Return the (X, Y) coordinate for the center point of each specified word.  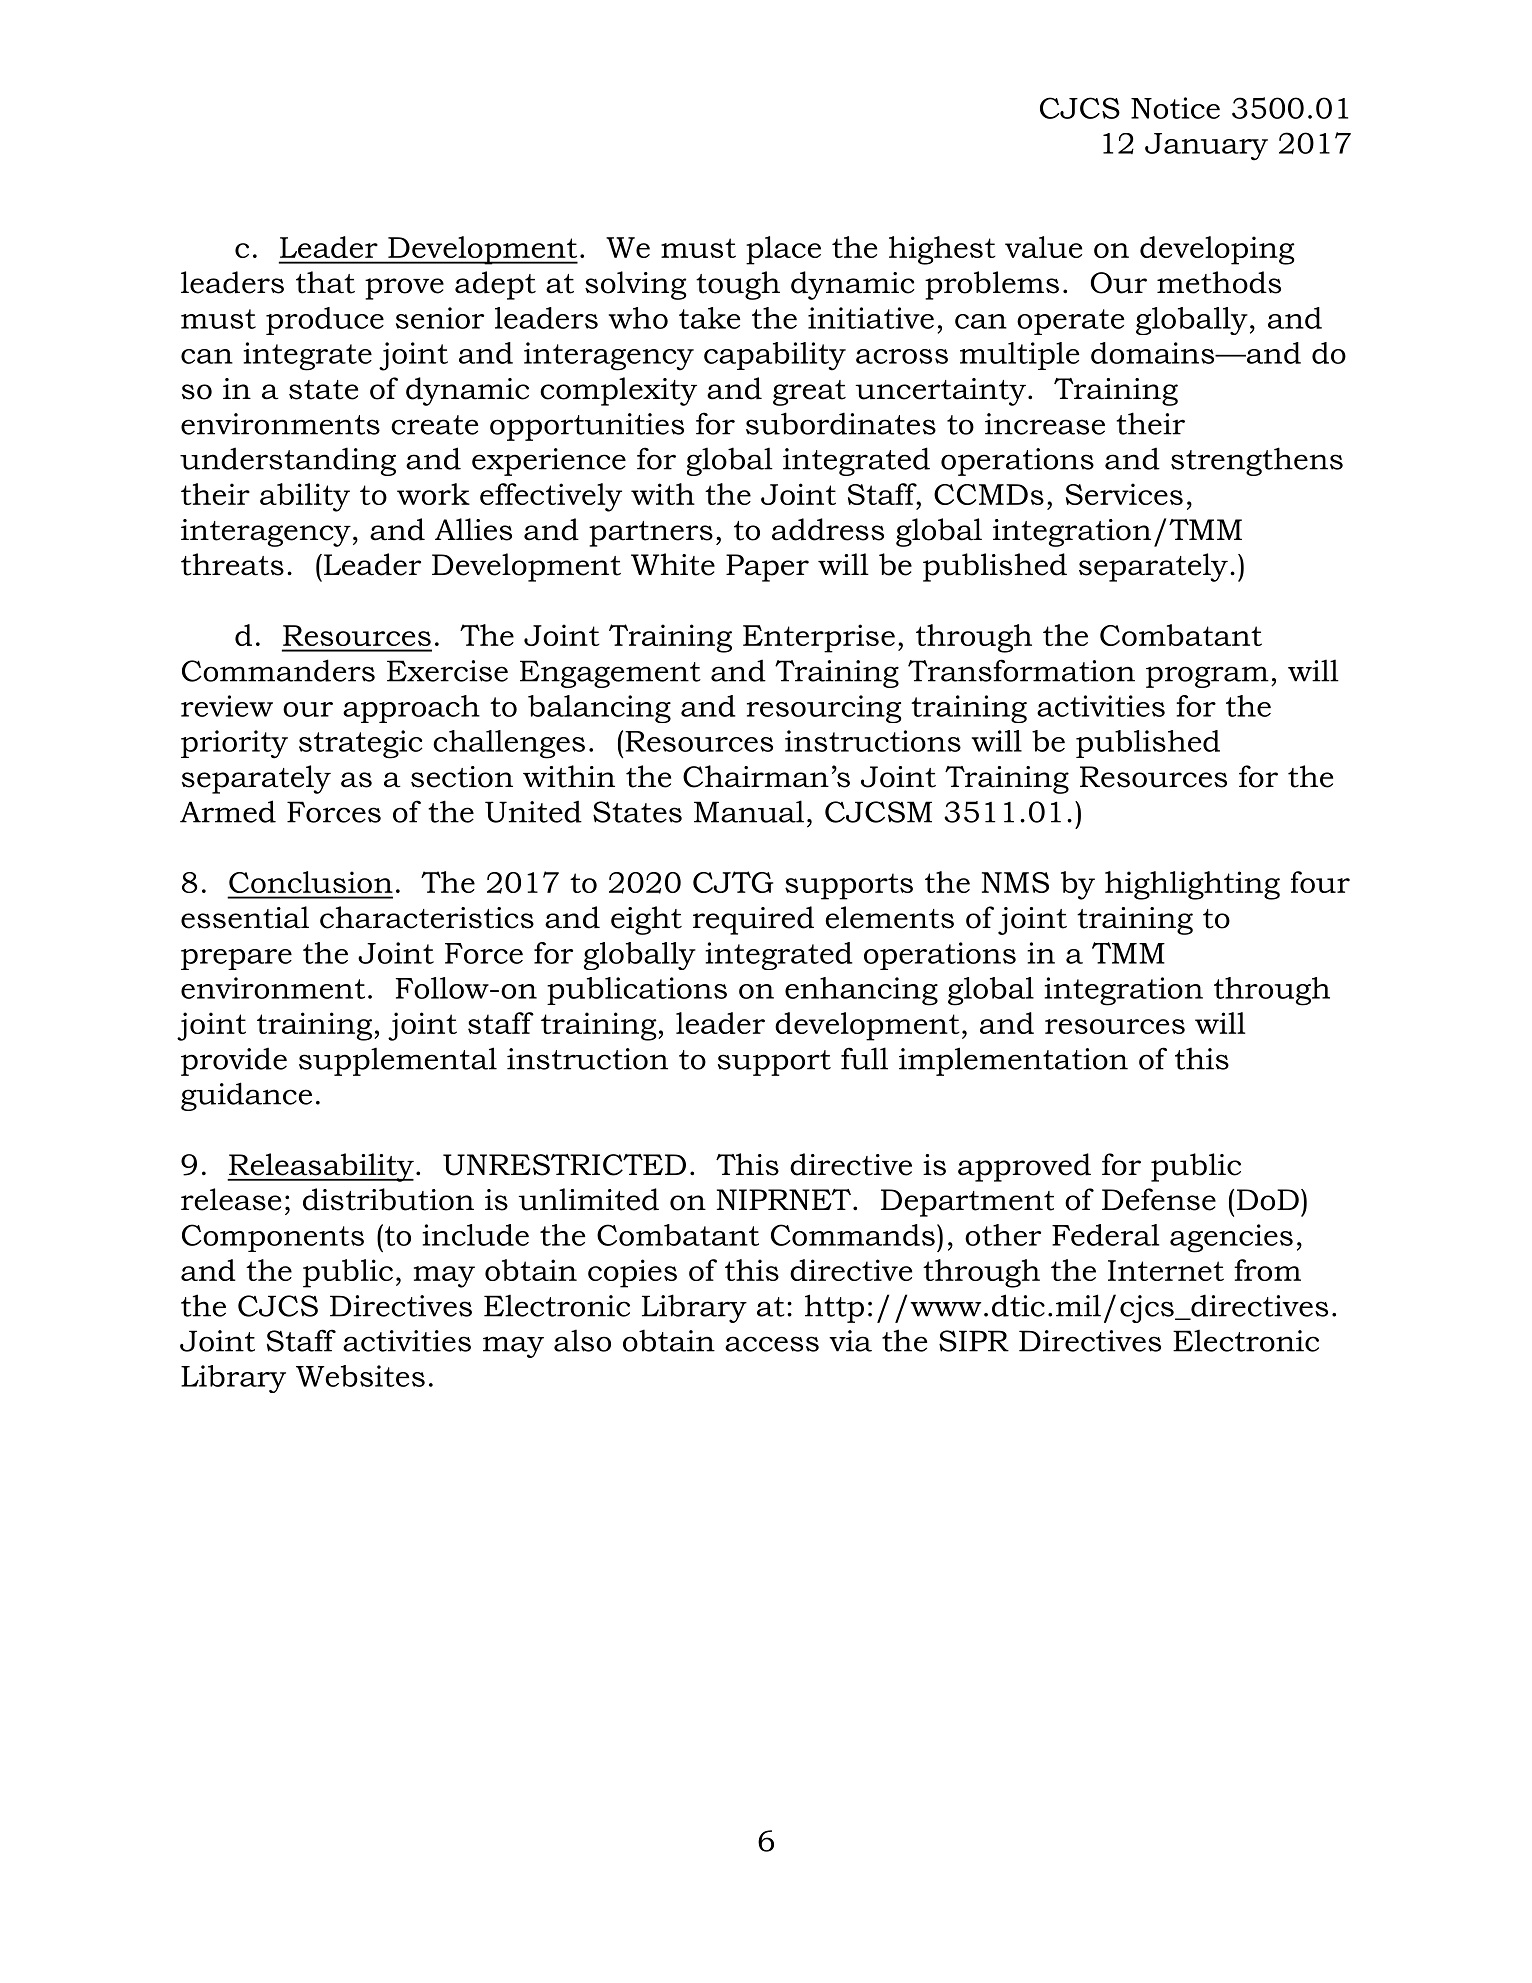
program (1207, 677)
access (772, 1344)
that (325, 282)
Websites (360, 1376)
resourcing (824, 709)
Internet (1166, 1270)
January (1206, 147)
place (783, 250)
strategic (361, 744)
